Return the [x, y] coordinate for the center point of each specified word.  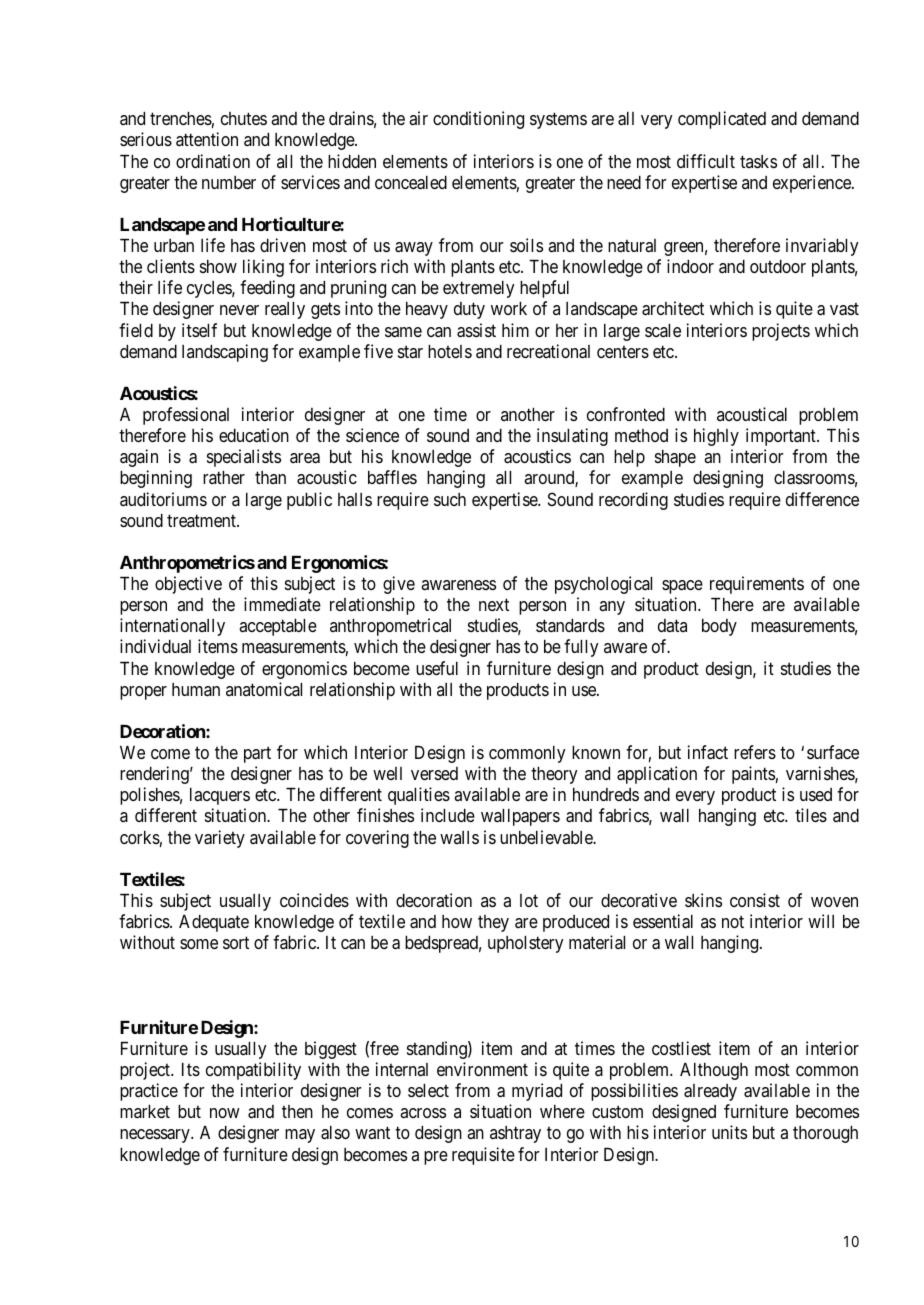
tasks [758, 161]
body [719, 627]
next [494, 605]
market [145, 1111]
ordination [213, 161]
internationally [172, 627]
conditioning [478, 120]
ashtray [515, 1134]
